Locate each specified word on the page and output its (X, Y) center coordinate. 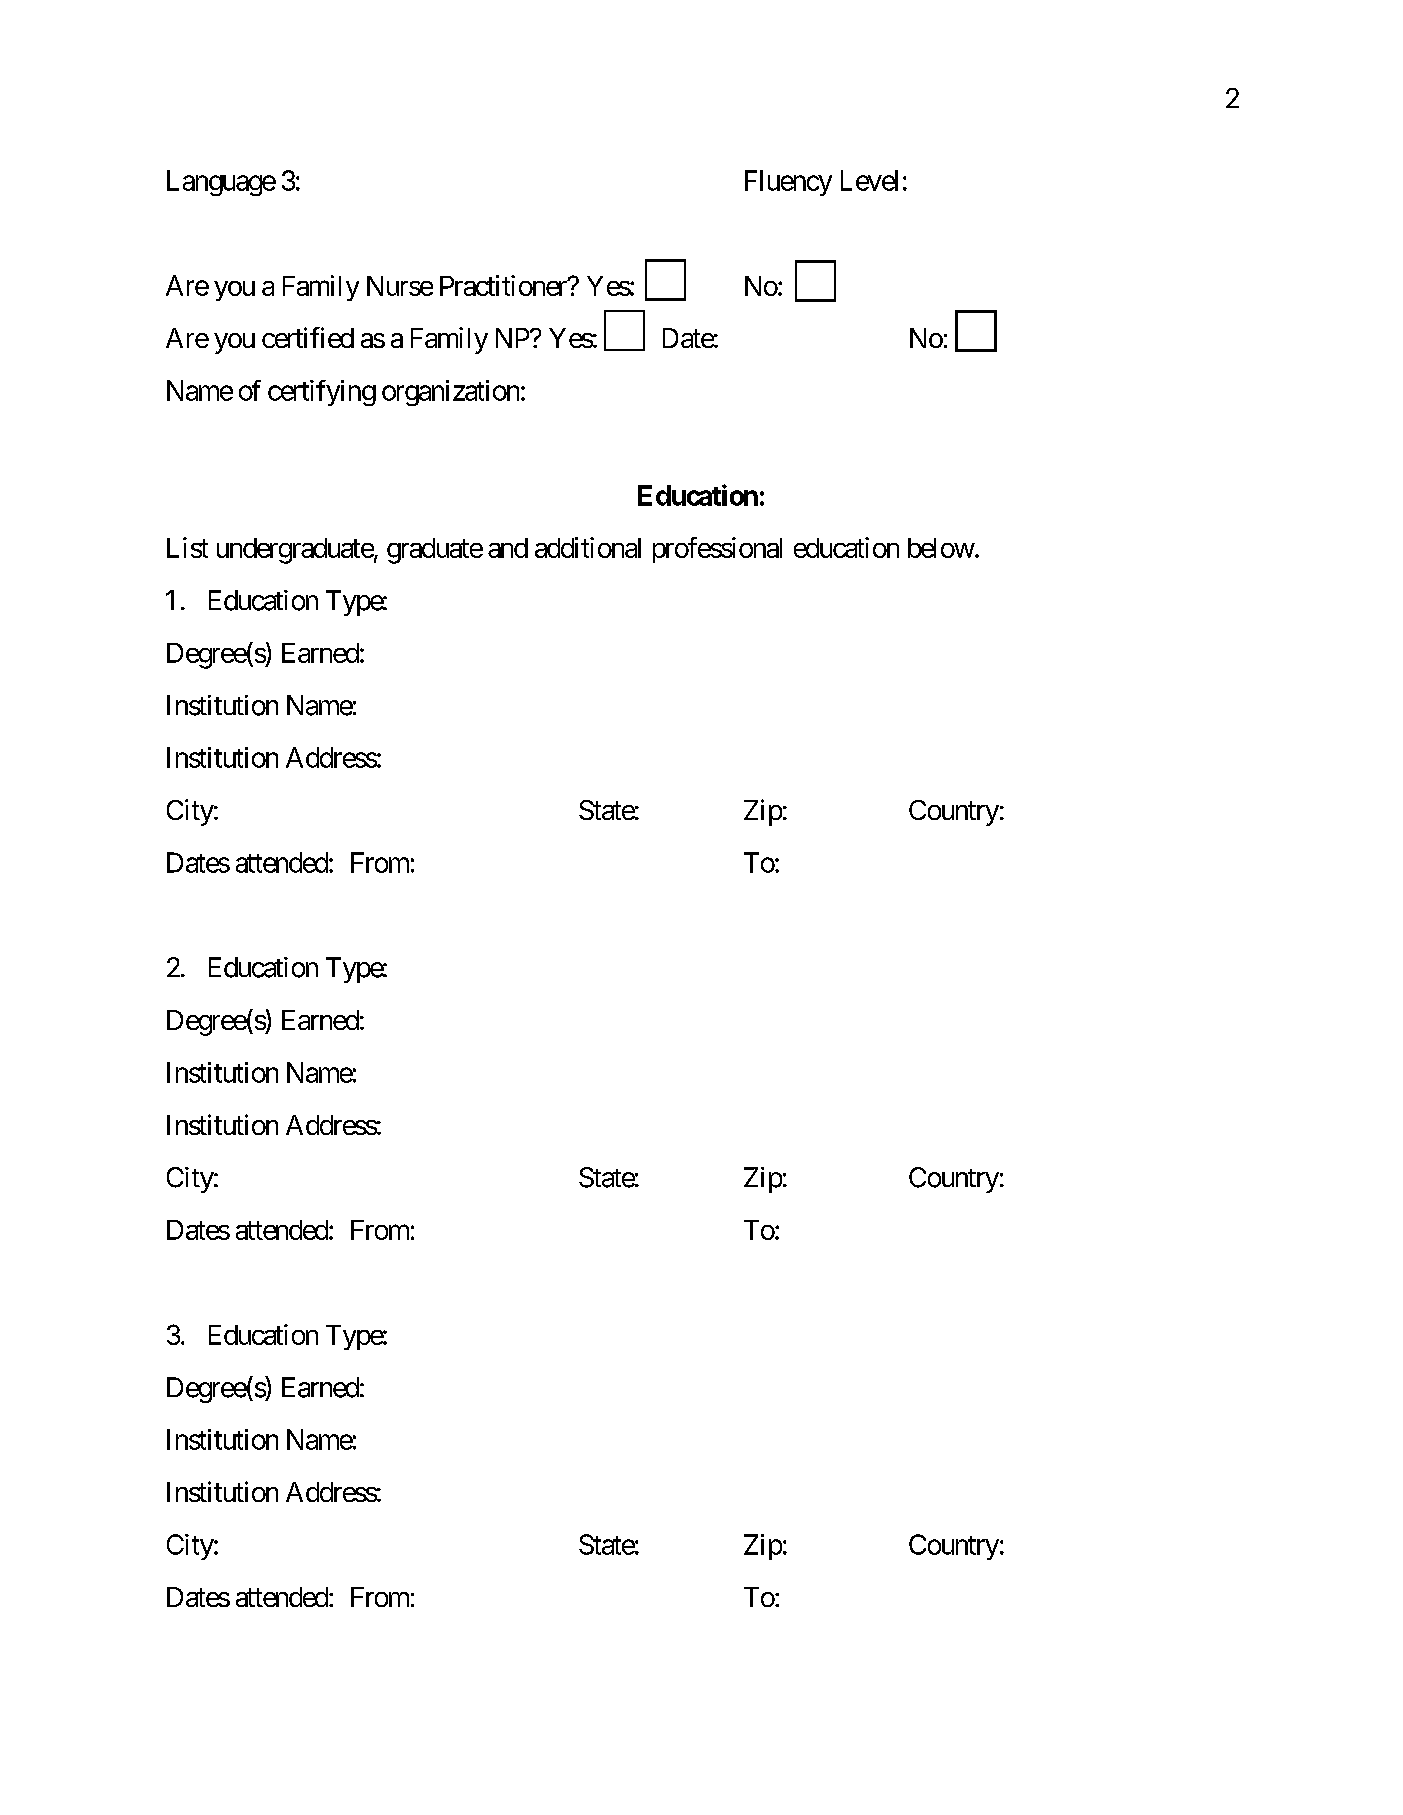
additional (588, 547)
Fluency (788, 183)
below (941, 548)
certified (308, 337)
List (187, 547)
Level (869, 180)
